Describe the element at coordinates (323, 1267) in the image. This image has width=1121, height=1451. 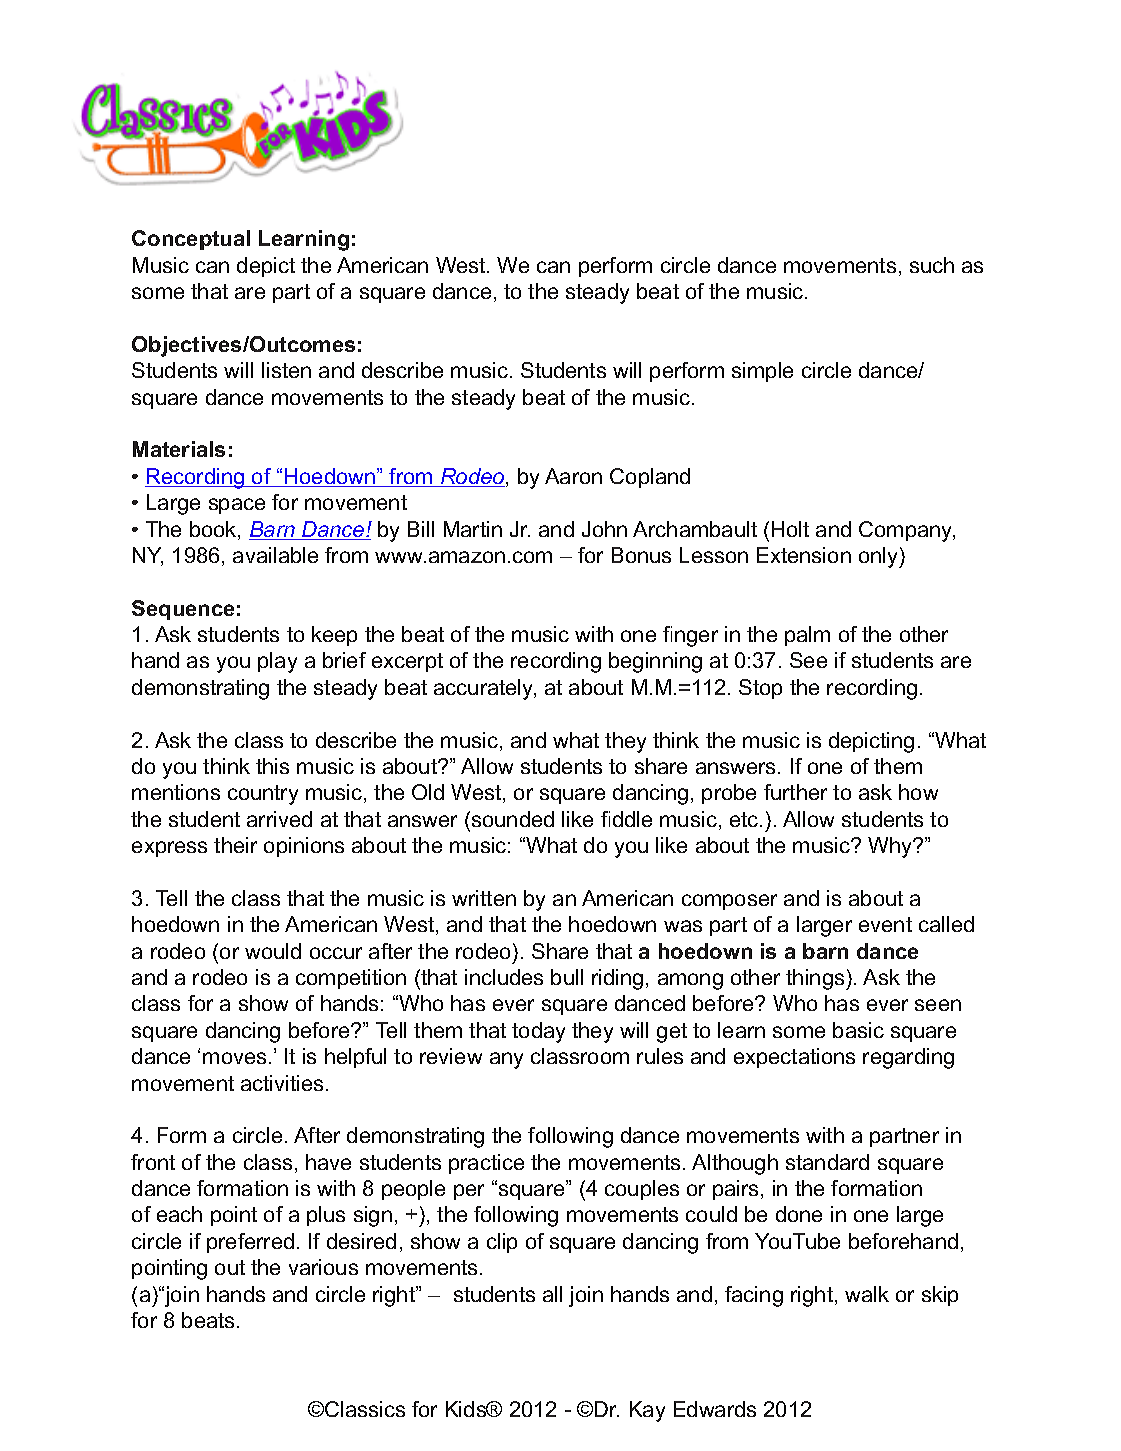
I see `various` at that location.
